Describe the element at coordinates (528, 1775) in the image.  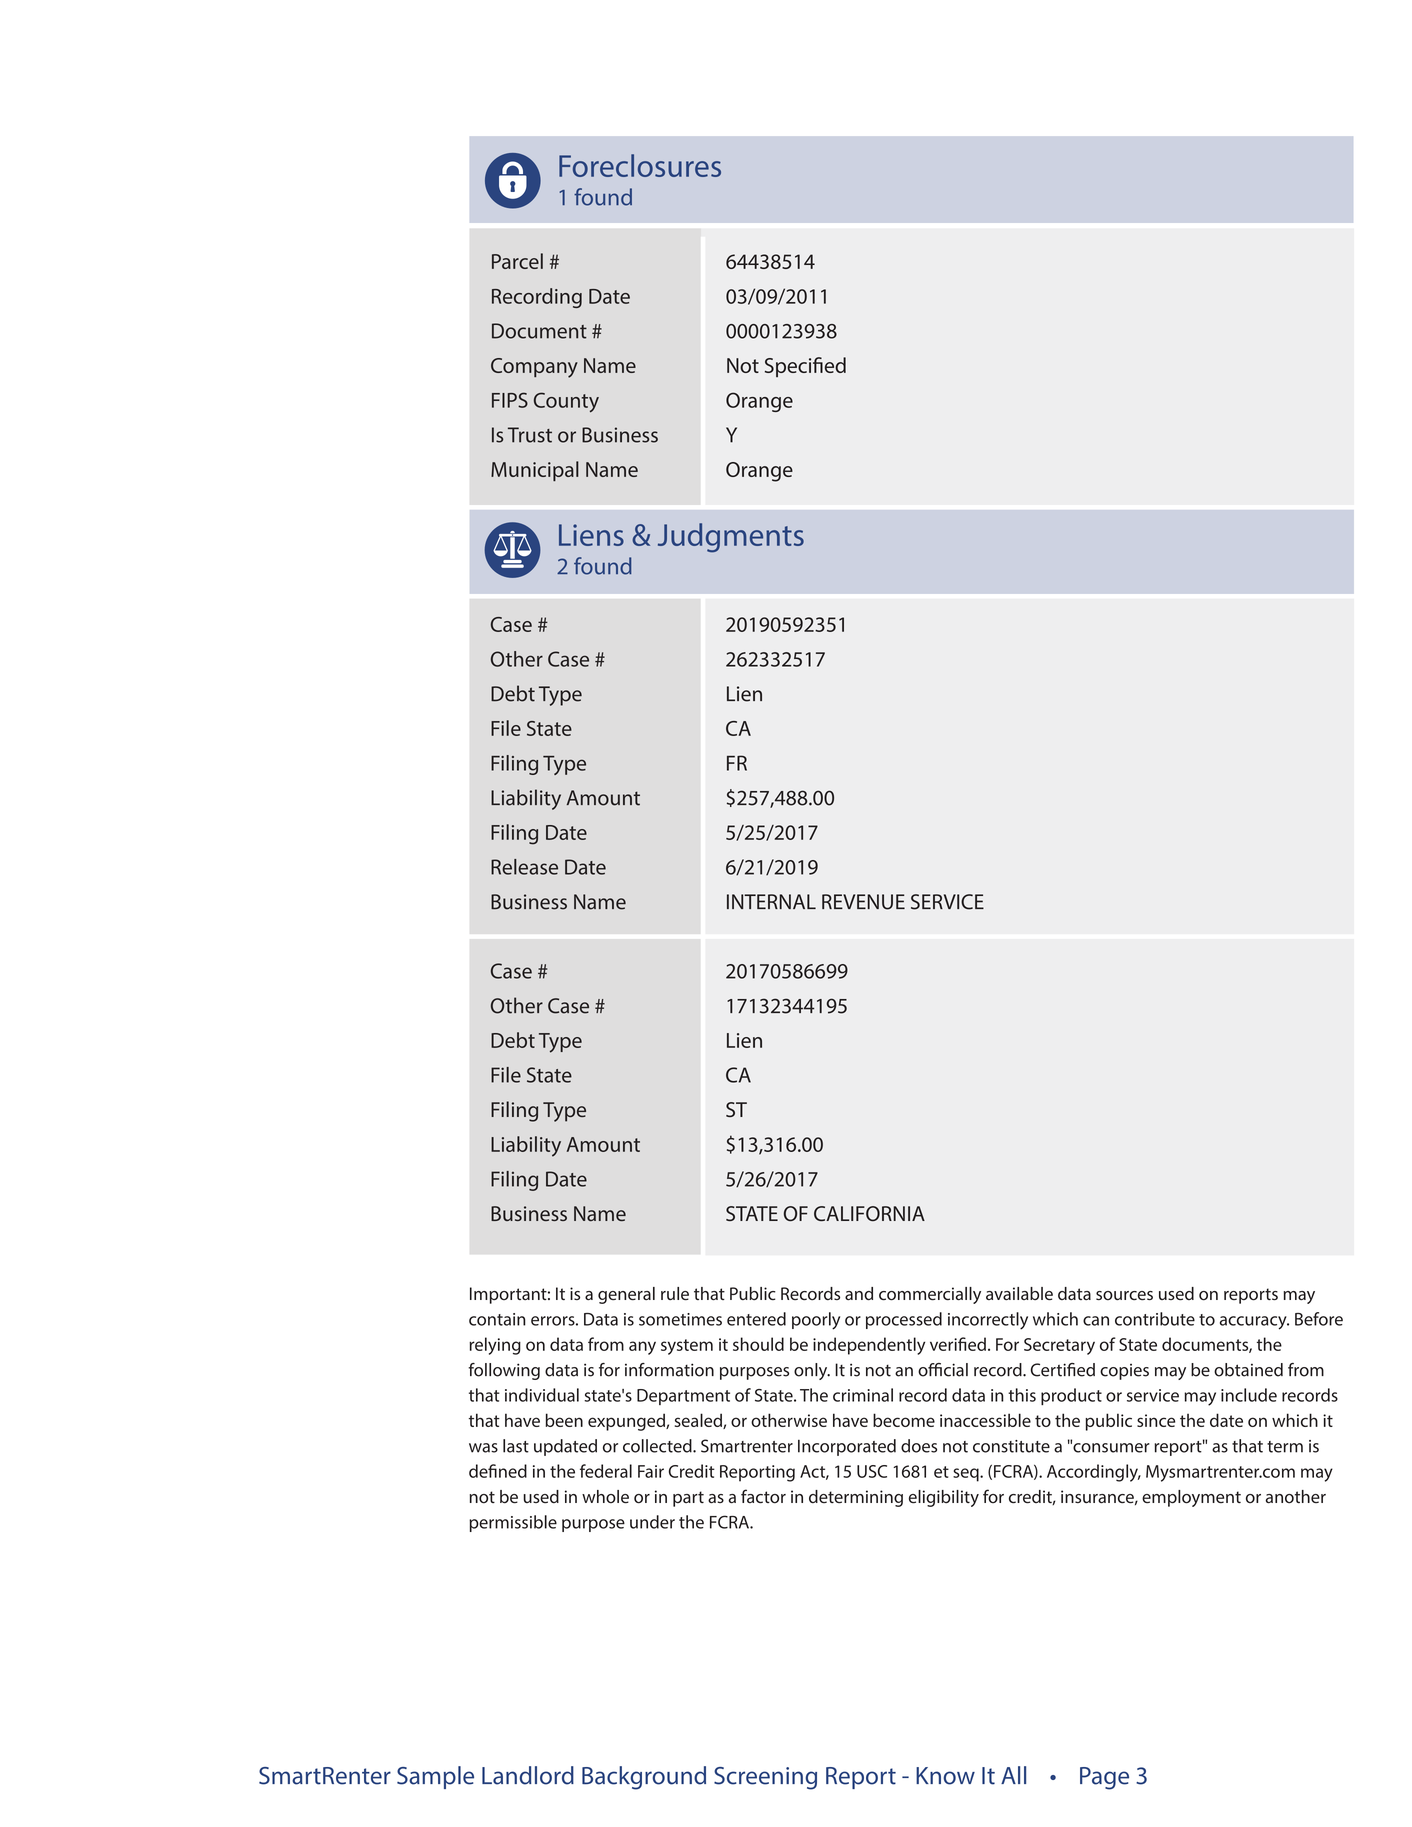
I see `Landlord` at that location.
